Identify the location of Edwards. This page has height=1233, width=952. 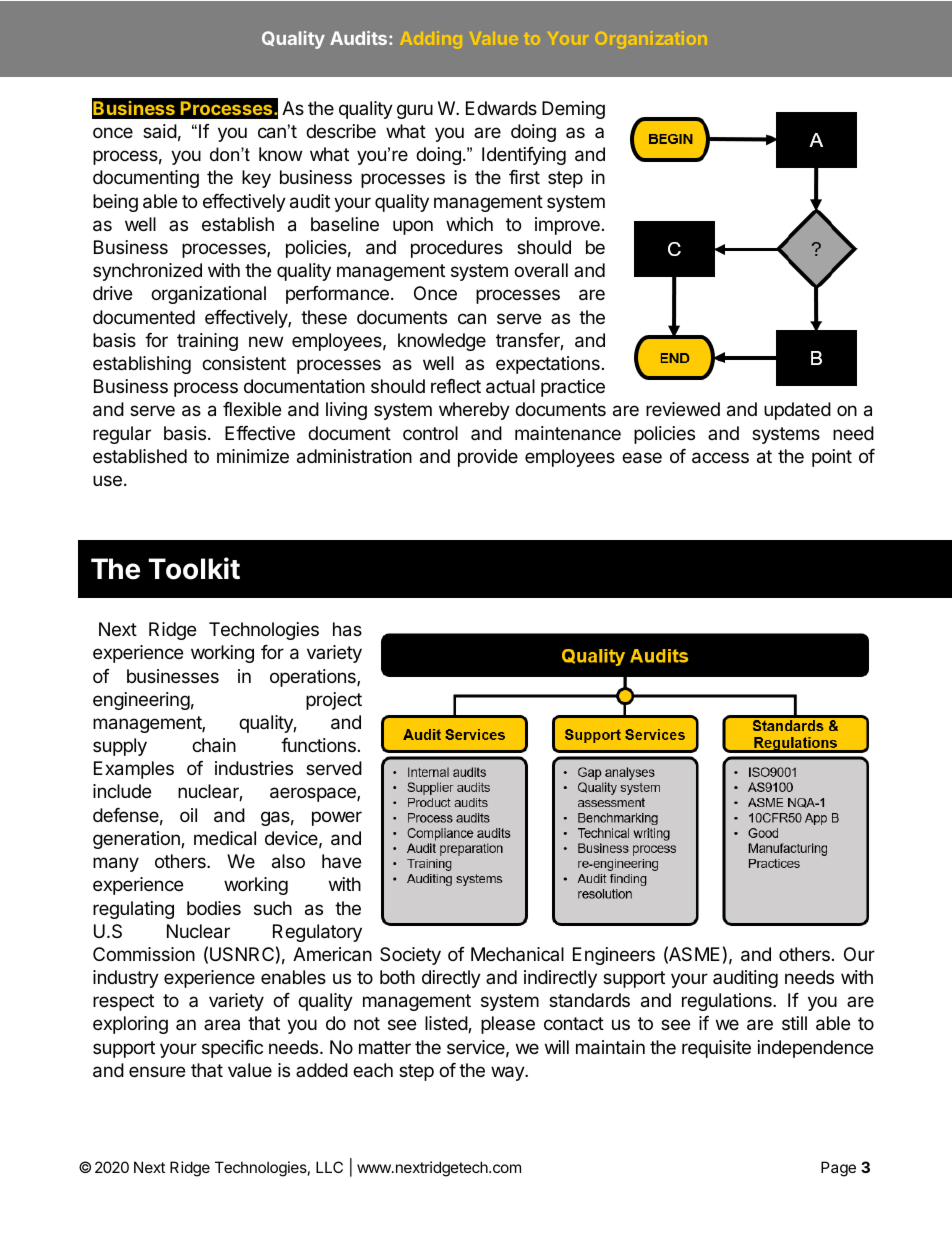
(501, 108).
